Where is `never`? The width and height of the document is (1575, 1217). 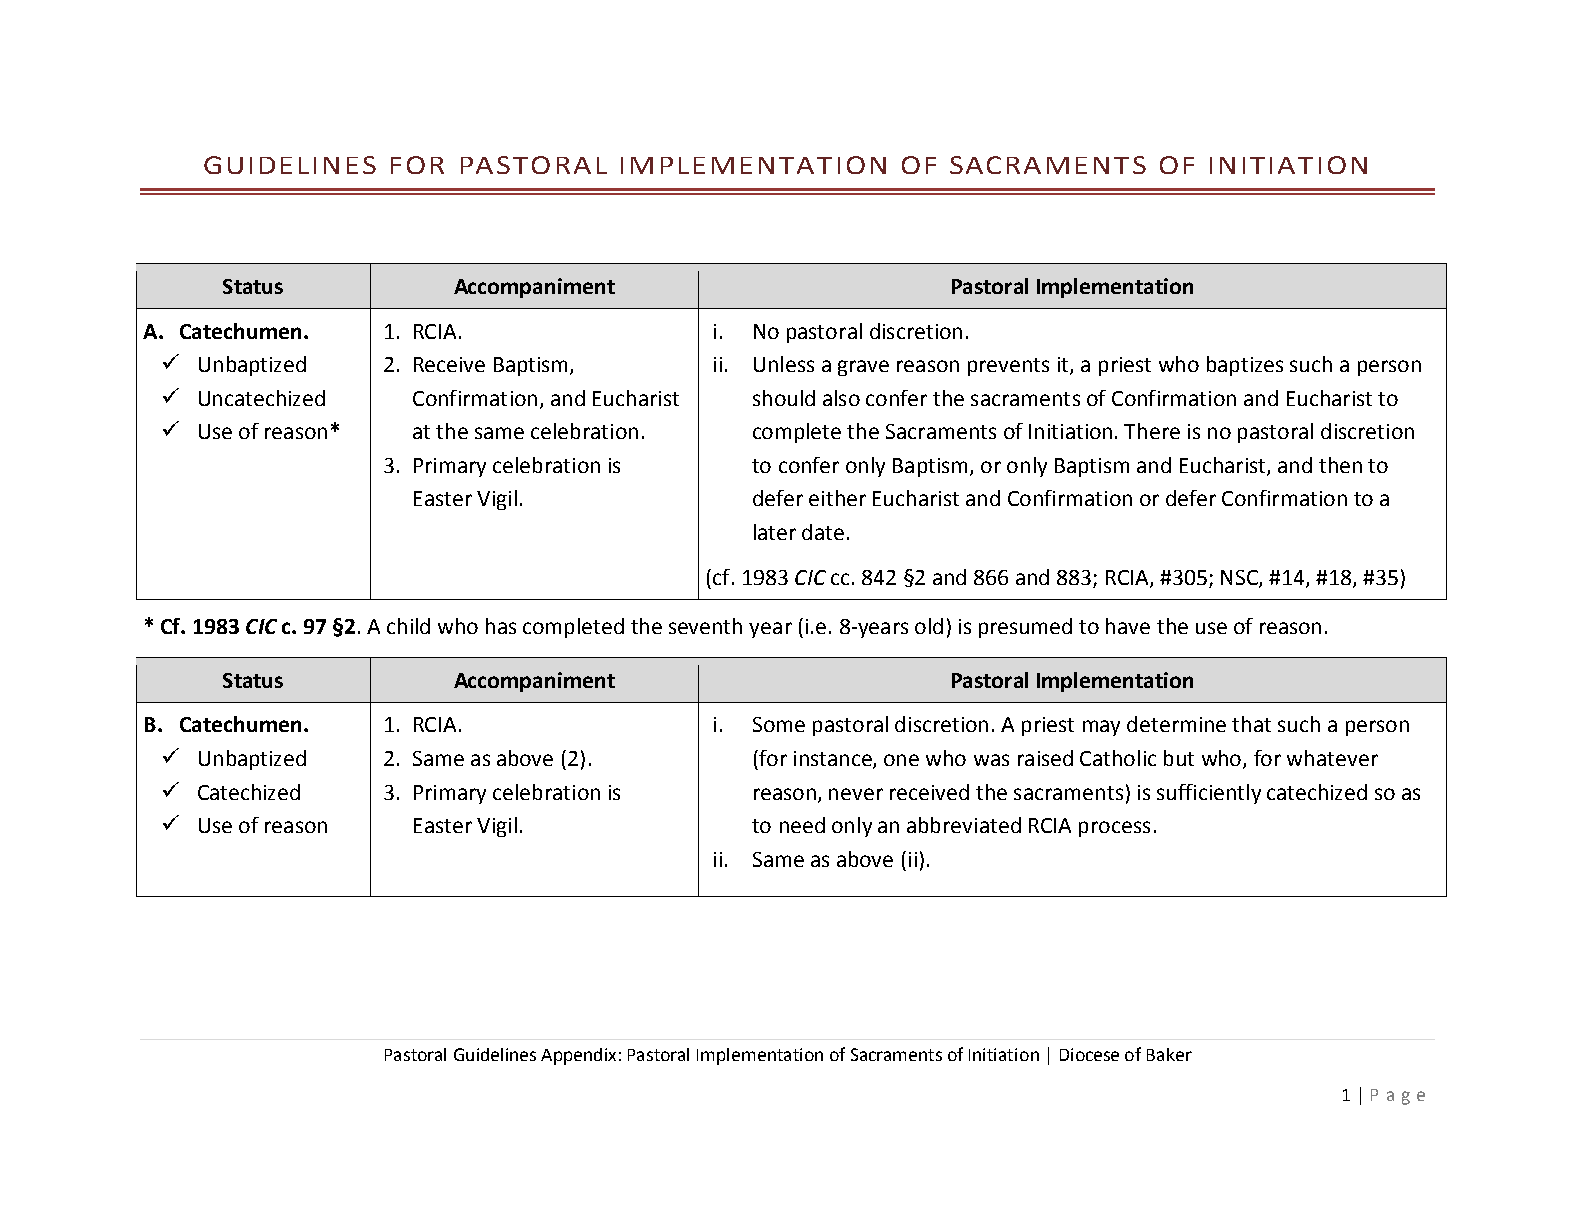 never is located at coordinates (856, 794).
